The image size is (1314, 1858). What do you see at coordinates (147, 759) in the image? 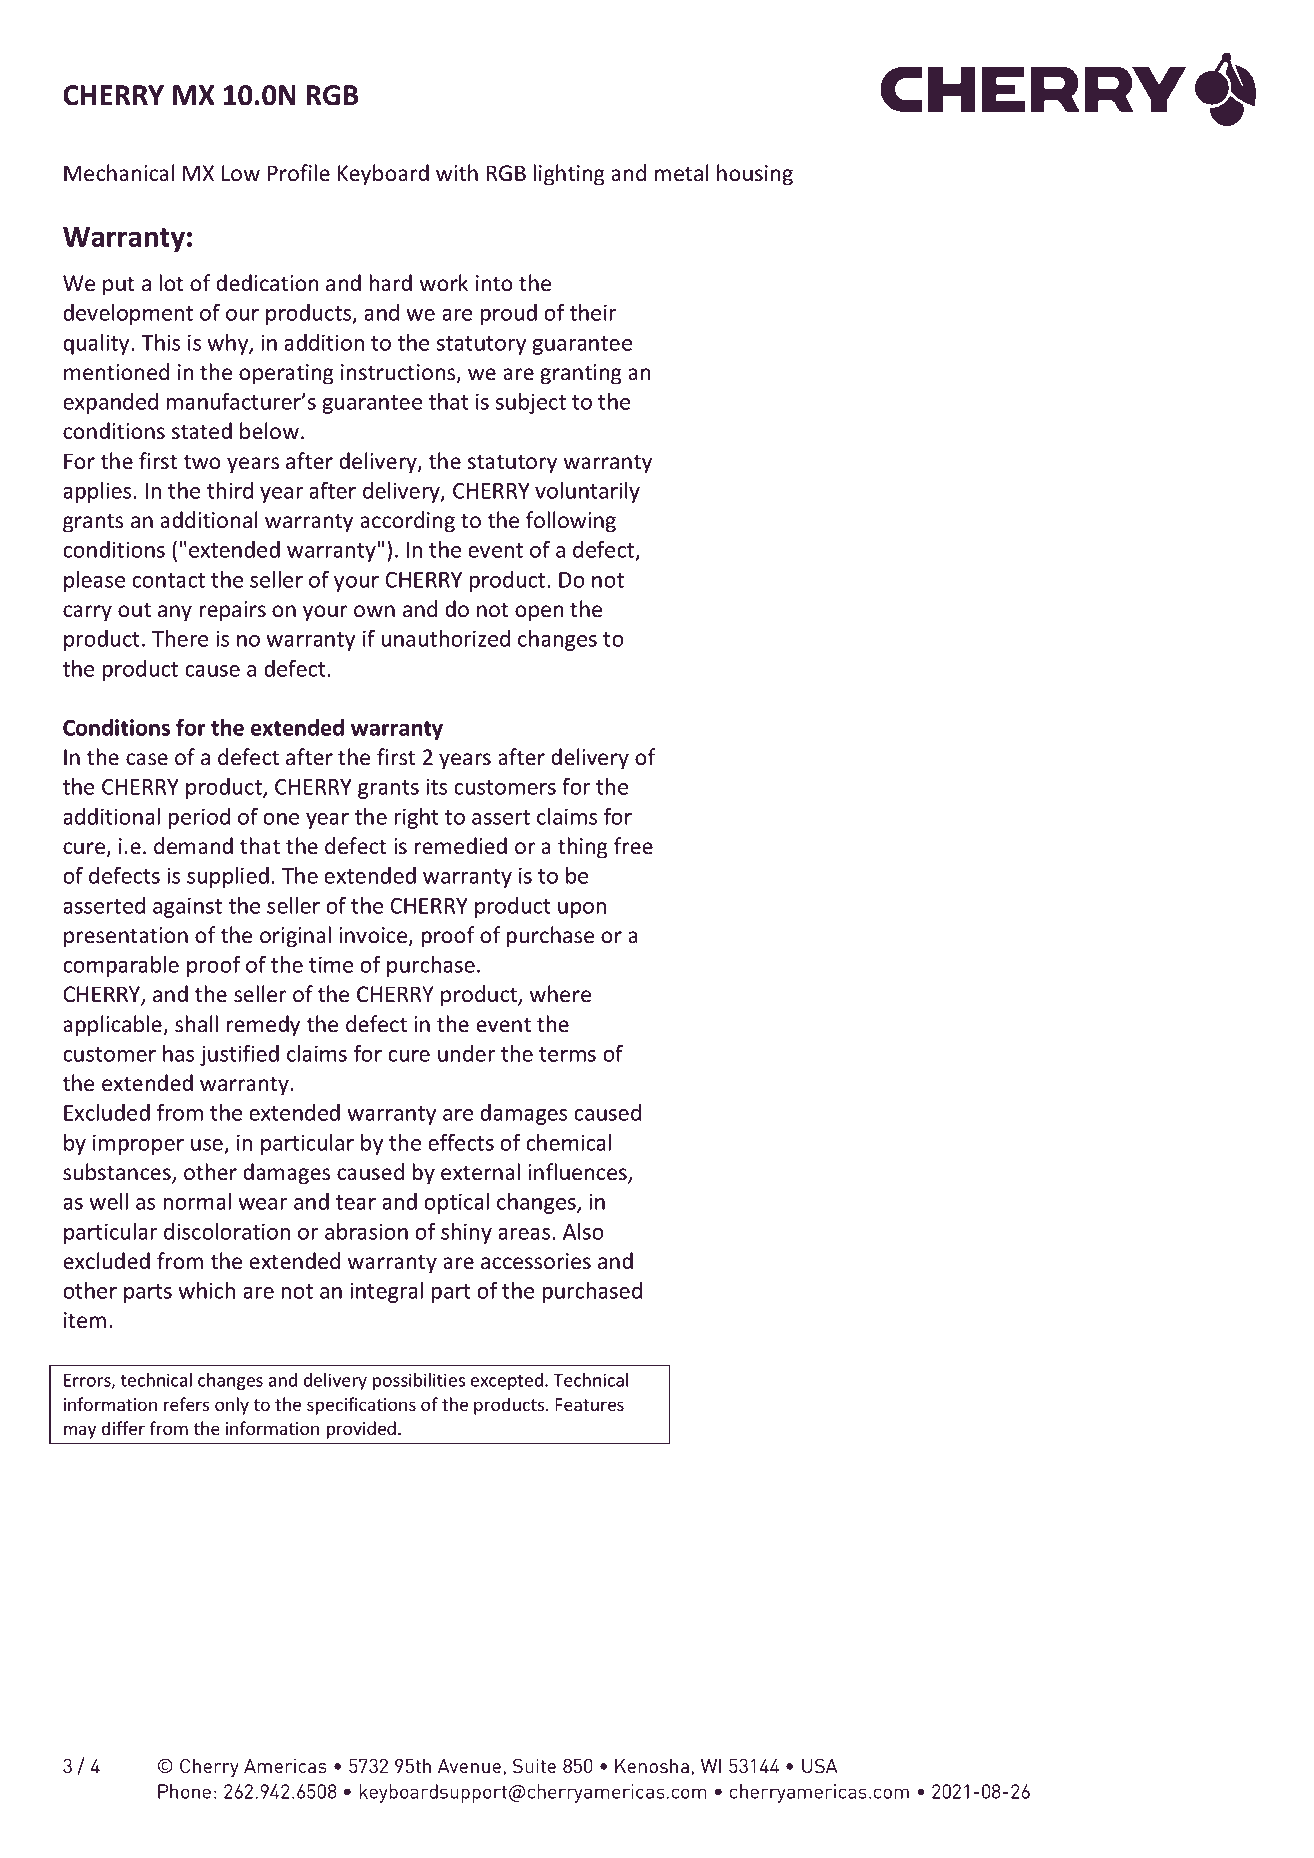
I see `case` at bounding box center [147, 759].
